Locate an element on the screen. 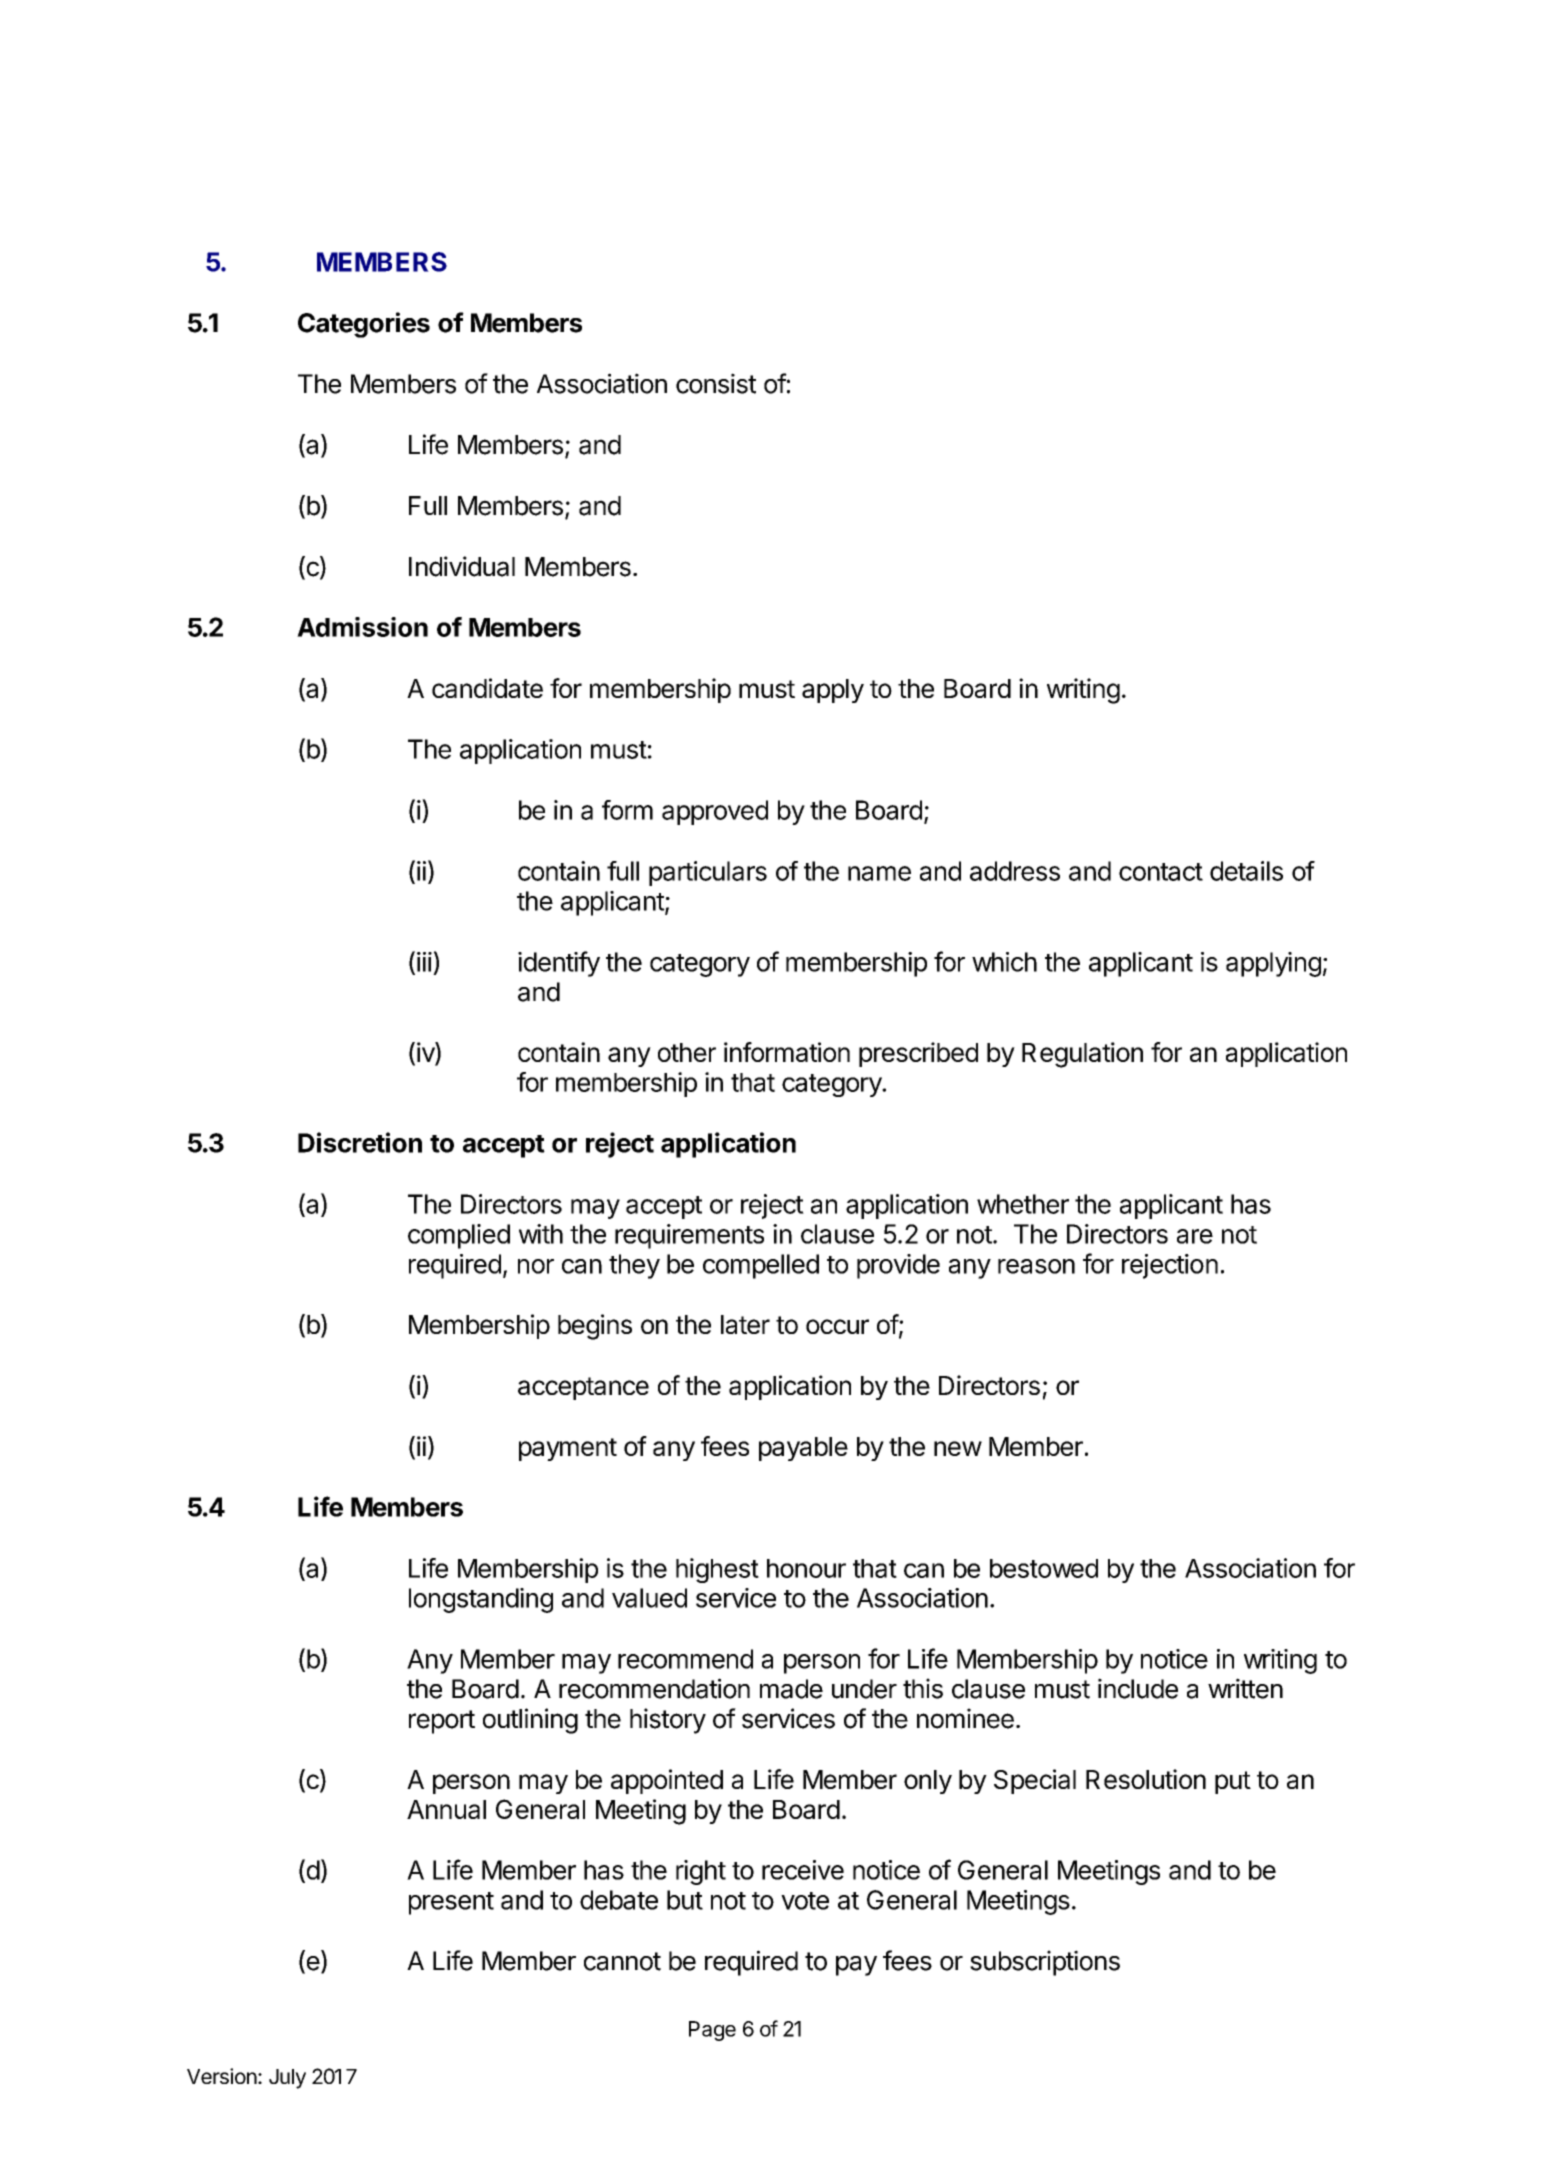 Image resolution: width=1542 pixels, height=2182 pixels. which is located at coordinates (1004, 962).
